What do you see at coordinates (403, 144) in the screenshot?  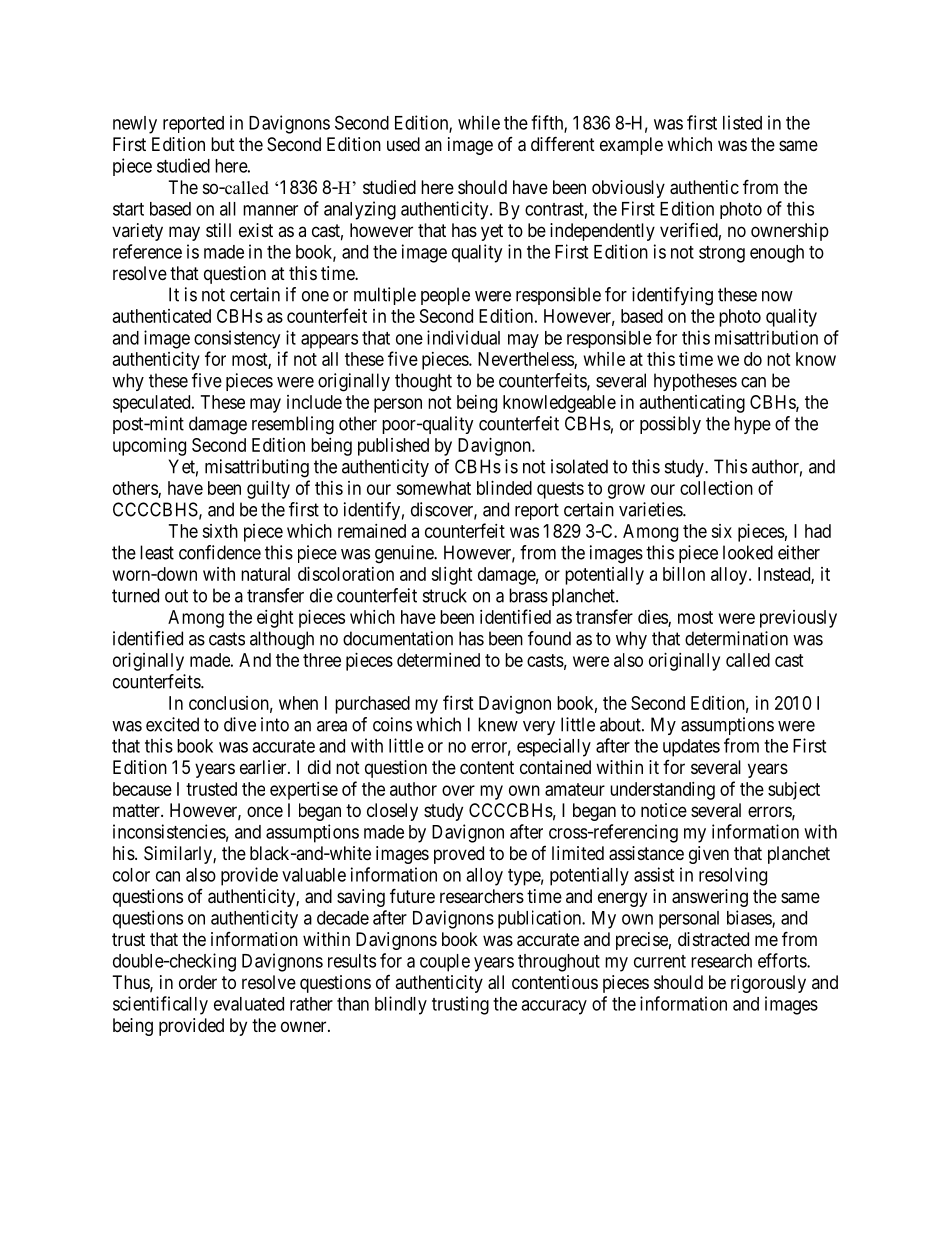 I see `used` at bounding box center [403, 144].
